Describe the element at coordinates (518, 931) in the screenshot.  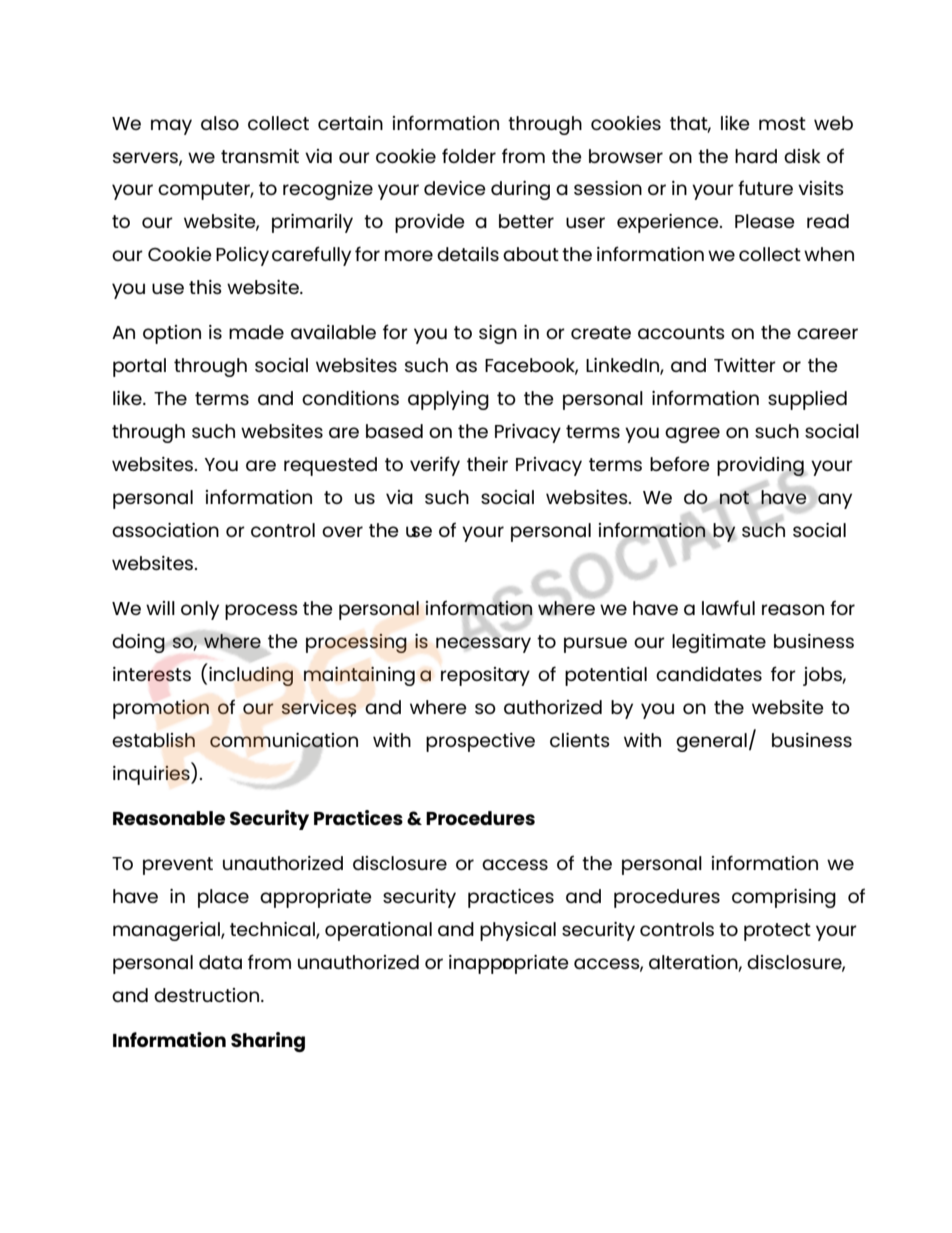
I see `physical` at that location.
